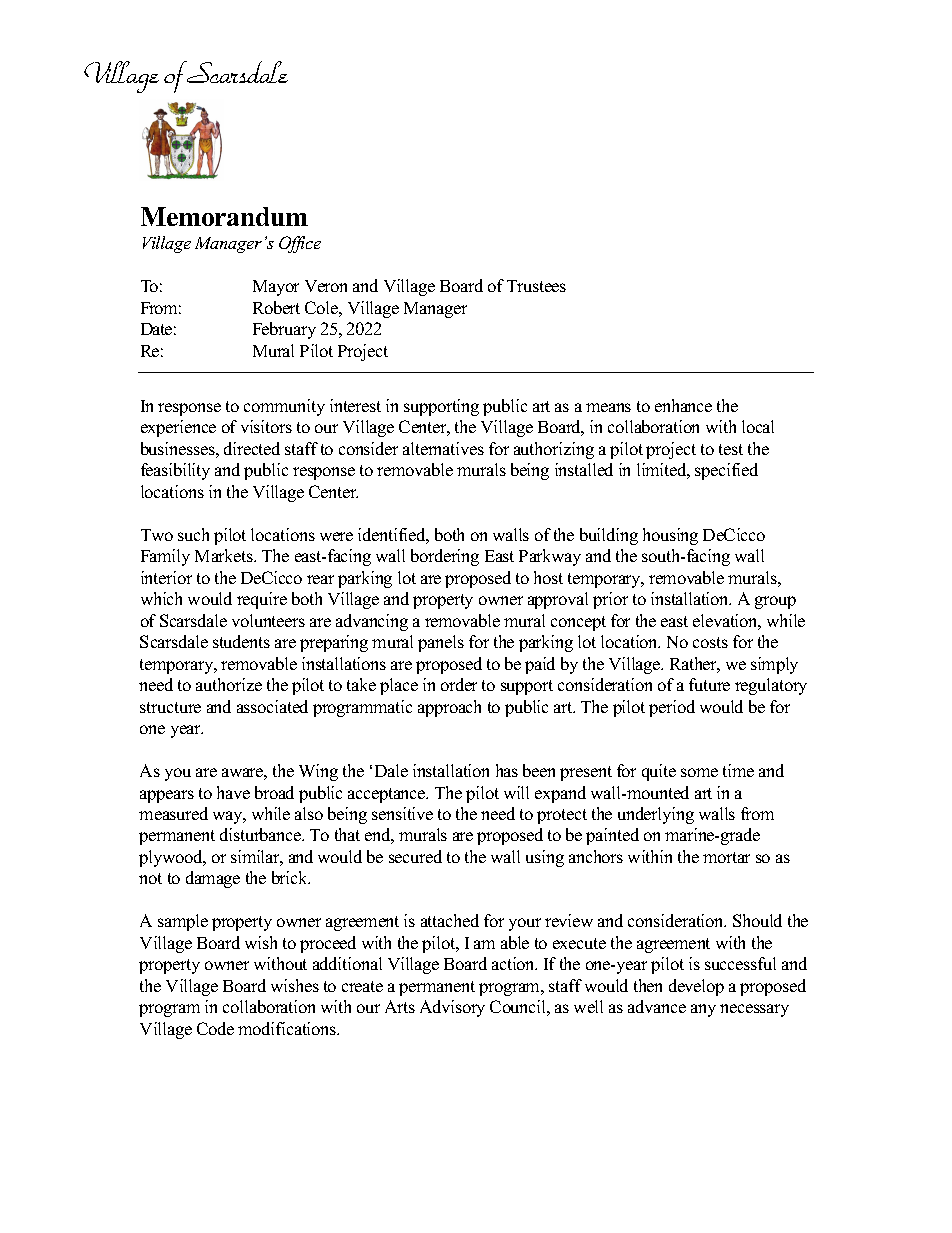  I want to click on authorize, so click(229, 684).
